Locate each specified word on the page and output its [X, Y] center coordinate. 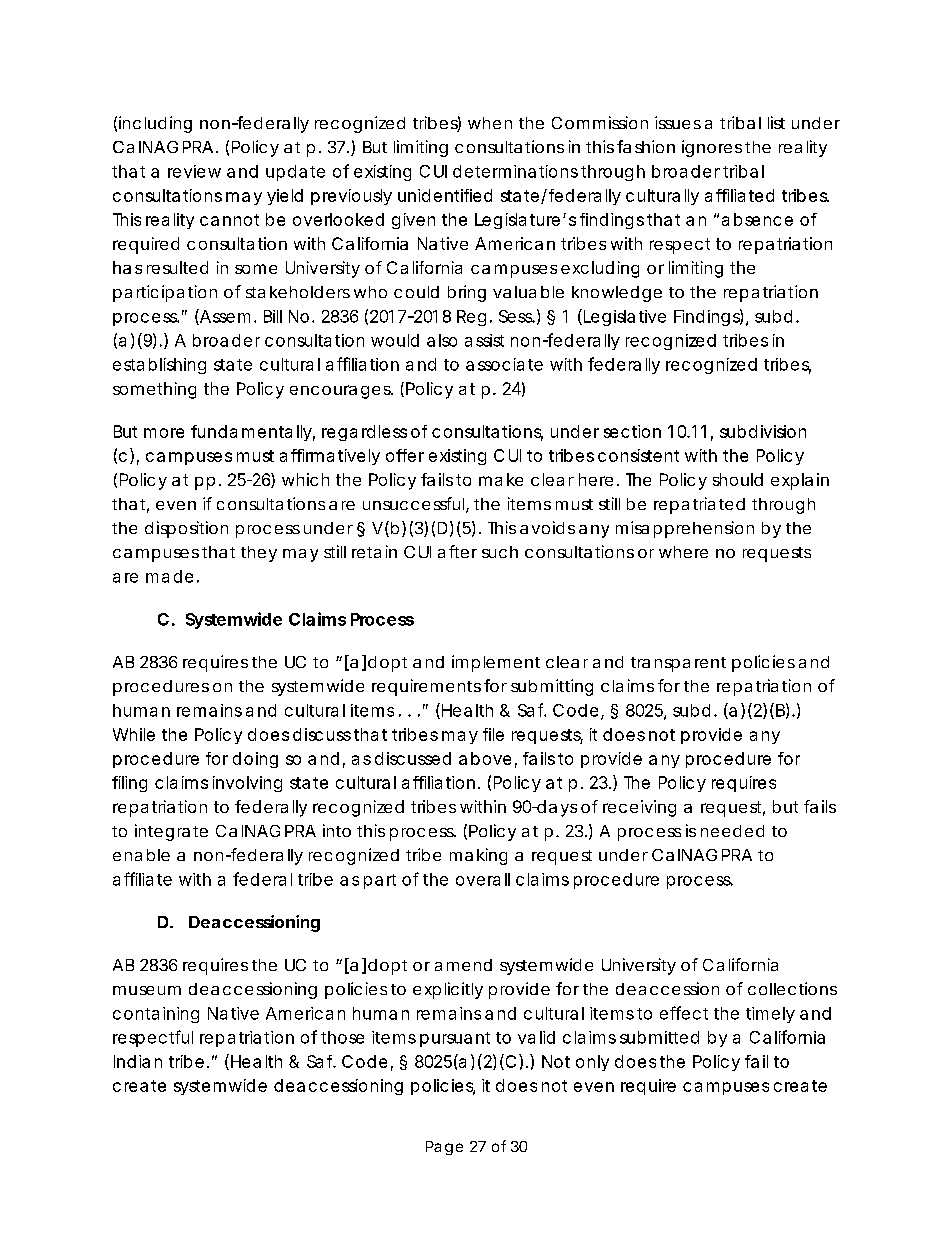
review [194, 171]
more [164, 433]
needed [732, 831]
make [501, 479]
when [490, 123]
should [738, 479]
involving [247, 784]
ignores [712, 148]
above [485, 758]
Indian [138, 1061]
